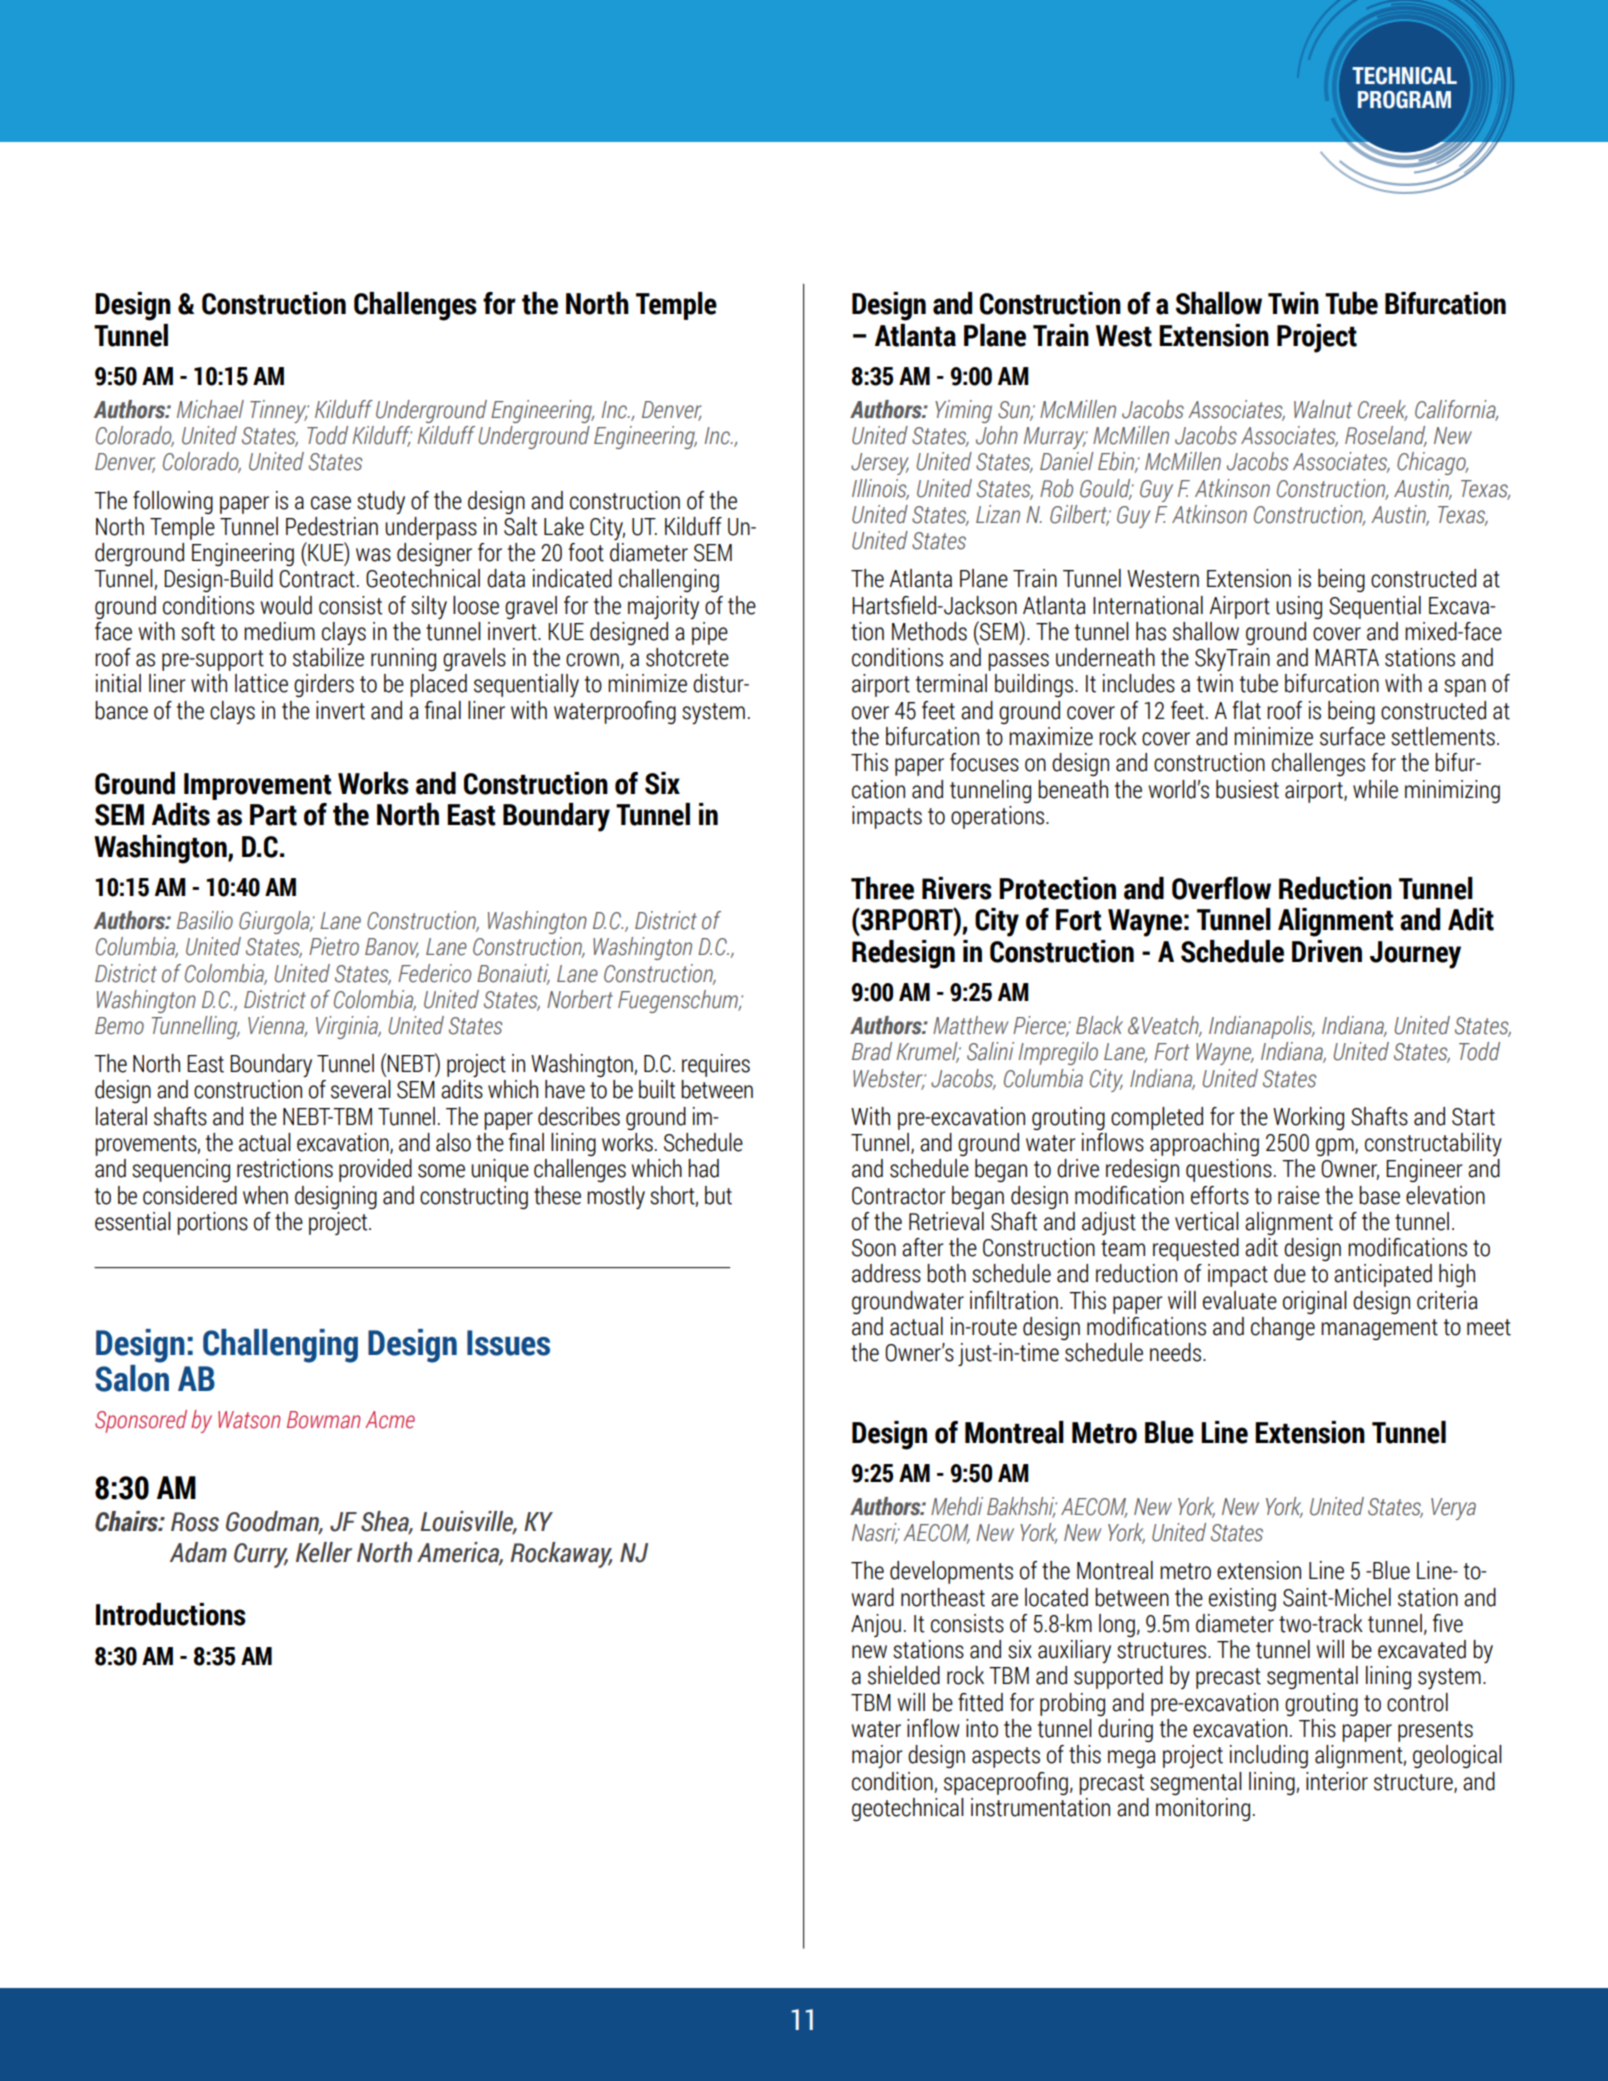 This screenshot has height=2081, width=1608. What do you see at coordinates (1347, 657) in the screenshot?
I see `MARTA` at bounding box center [1347, 657].
